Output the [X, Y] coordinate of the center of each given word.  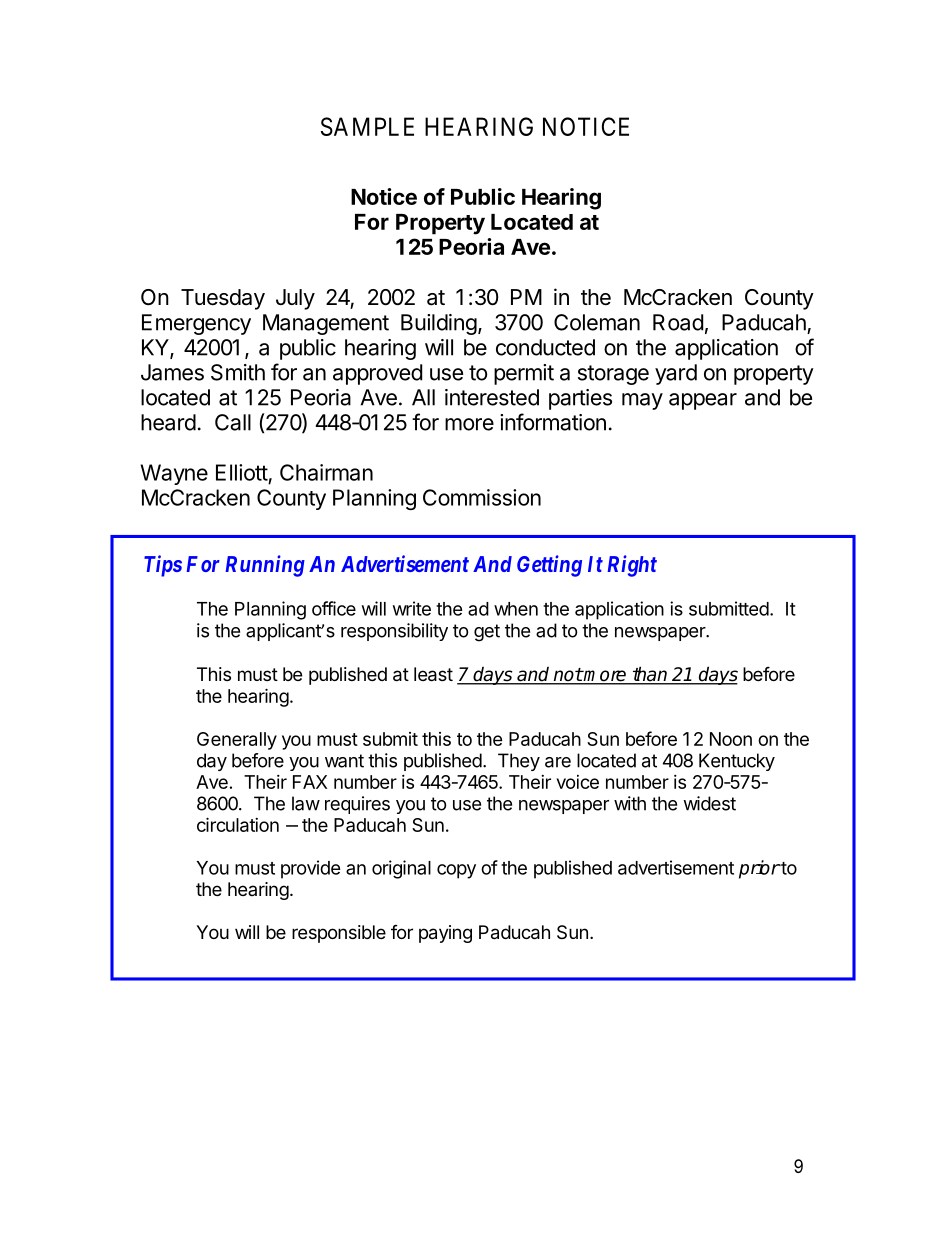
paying [445, 934]
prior [759, 869]
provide [311, 869]
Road [678, 322]
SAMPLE [367, 126]
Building [439, 324]
